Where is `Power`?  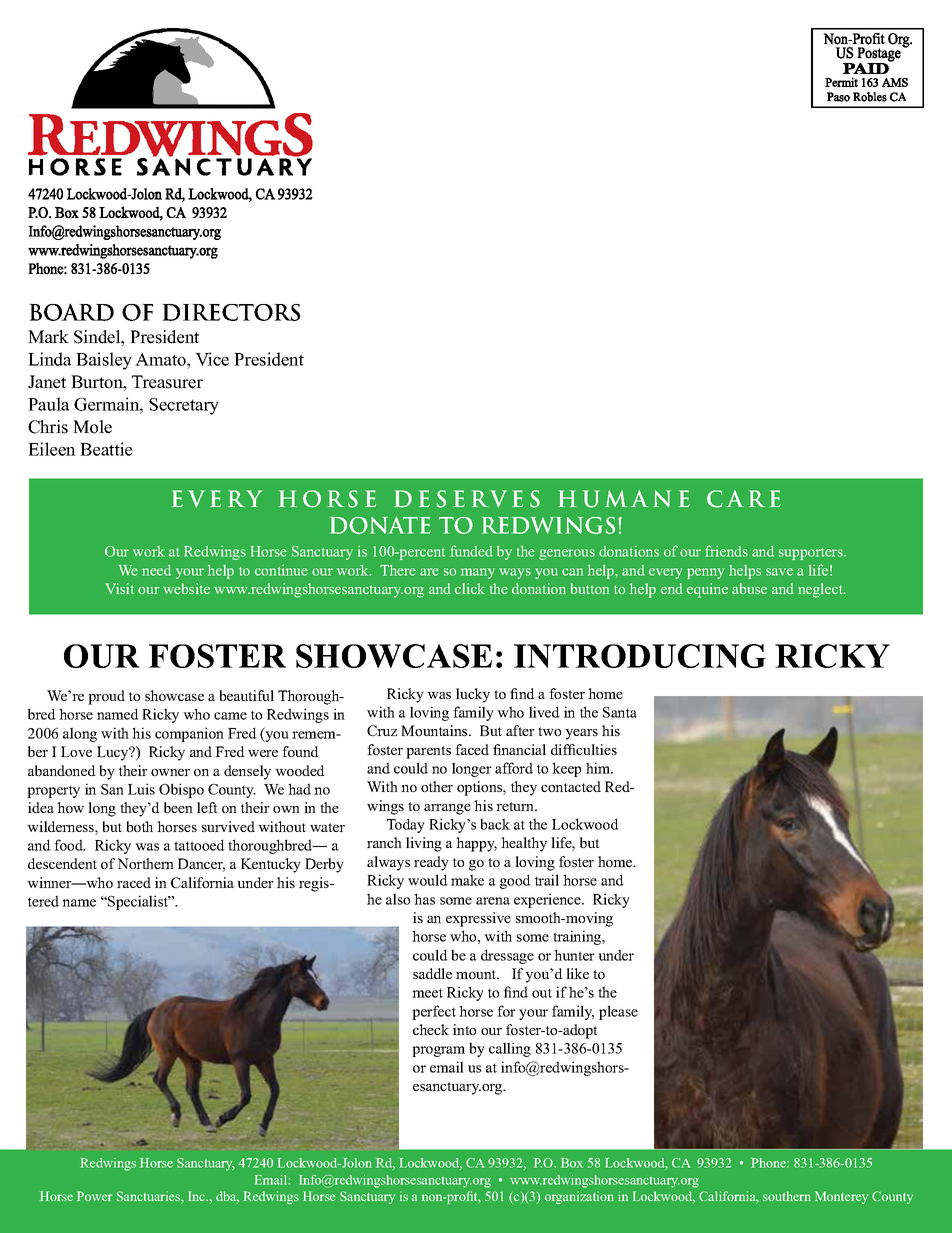
Power is located at coordinates (94, 1196).
